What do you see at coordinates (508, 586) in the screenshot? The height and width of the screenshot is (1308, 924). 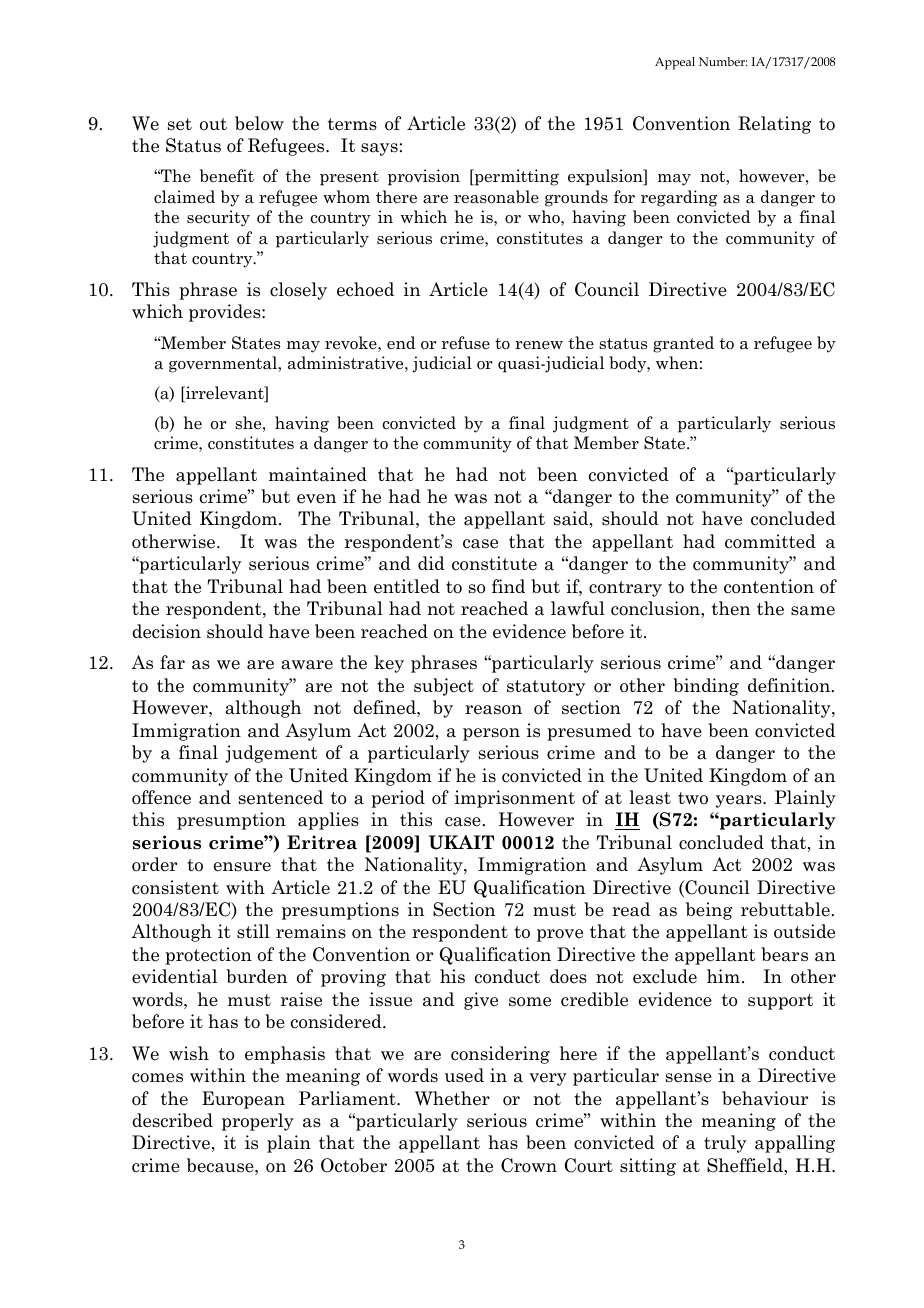 I see `find` at bounding box center [508, 586].
